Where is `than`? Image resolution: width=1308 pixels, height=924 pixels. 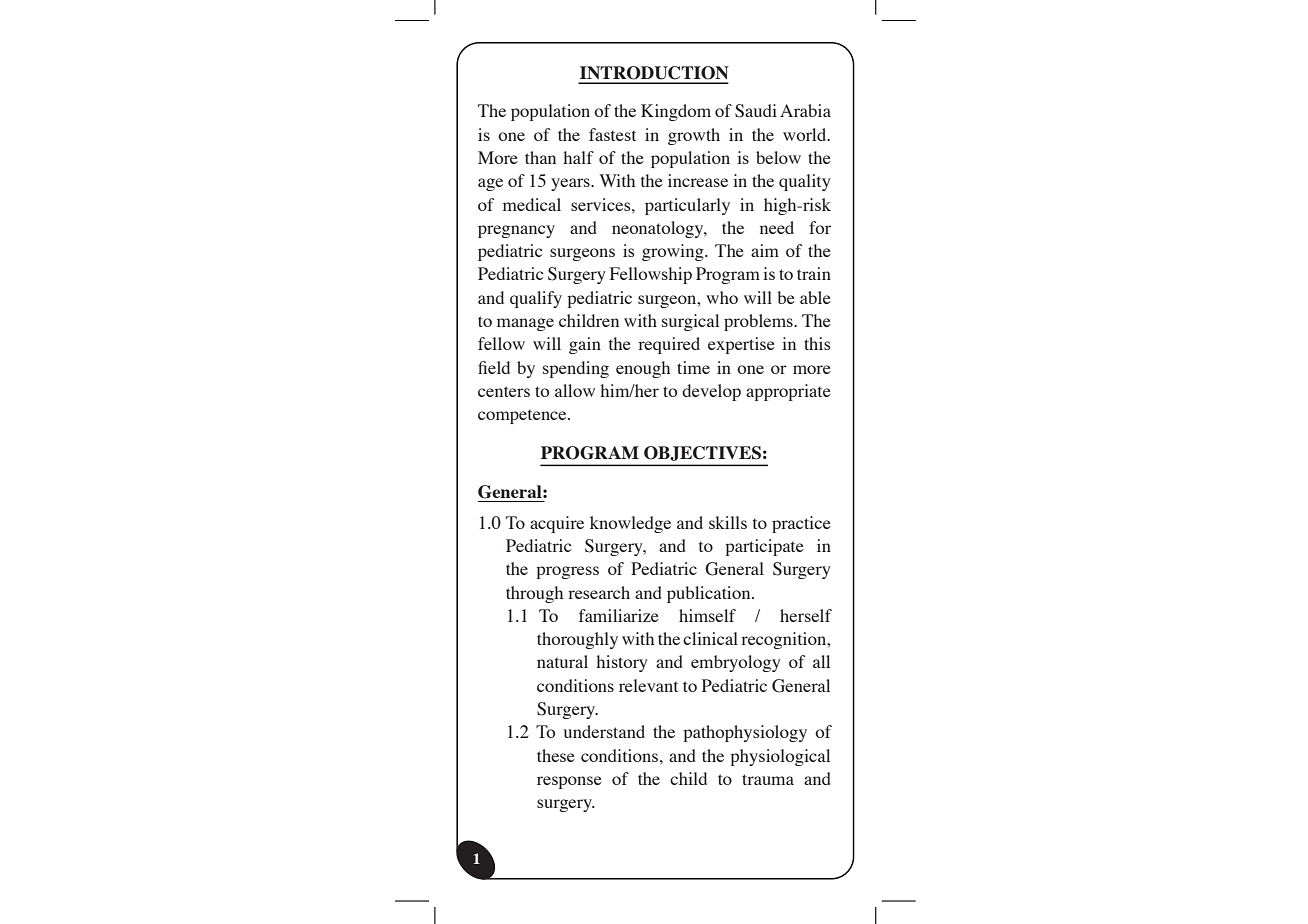
than is located at coordinates (540, 157).
